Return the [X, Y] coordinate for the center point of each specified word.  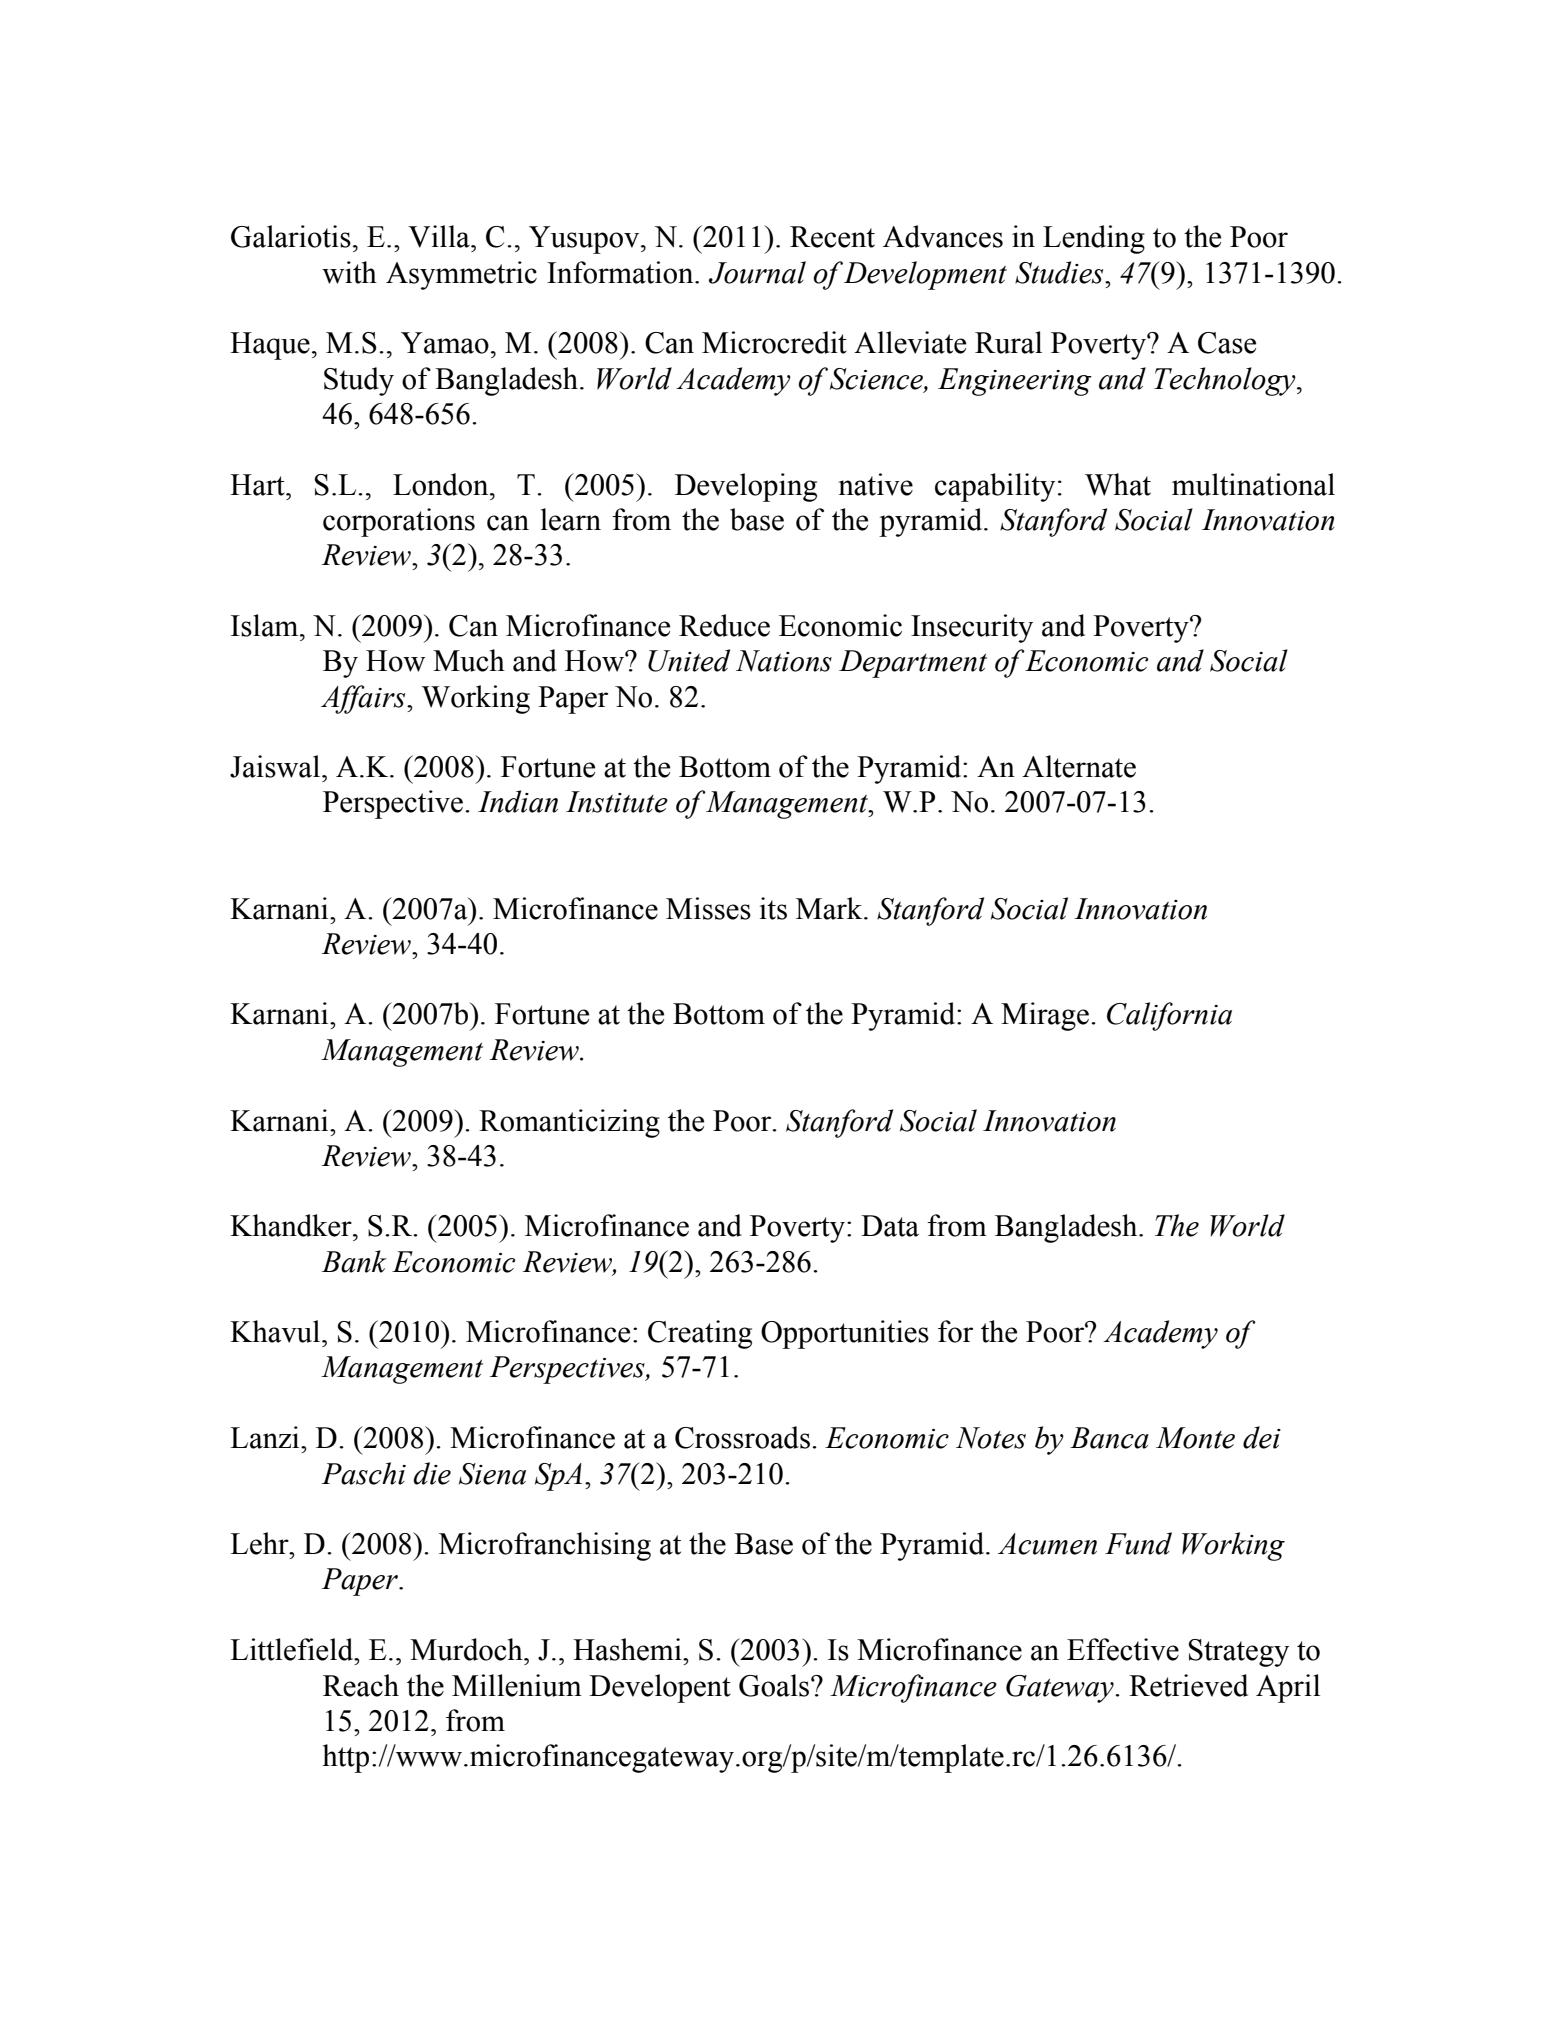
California [1169, 1016]
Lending [1094, 239]
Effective [1123, 1649]
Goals [775, 1685]
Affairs [364, 699]
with [349, 272]
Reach [361, 1685]
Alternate [1079, 766]
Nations [784, 661]
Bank [354, 1261]
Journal [757, 272]
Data [890, 1226]
